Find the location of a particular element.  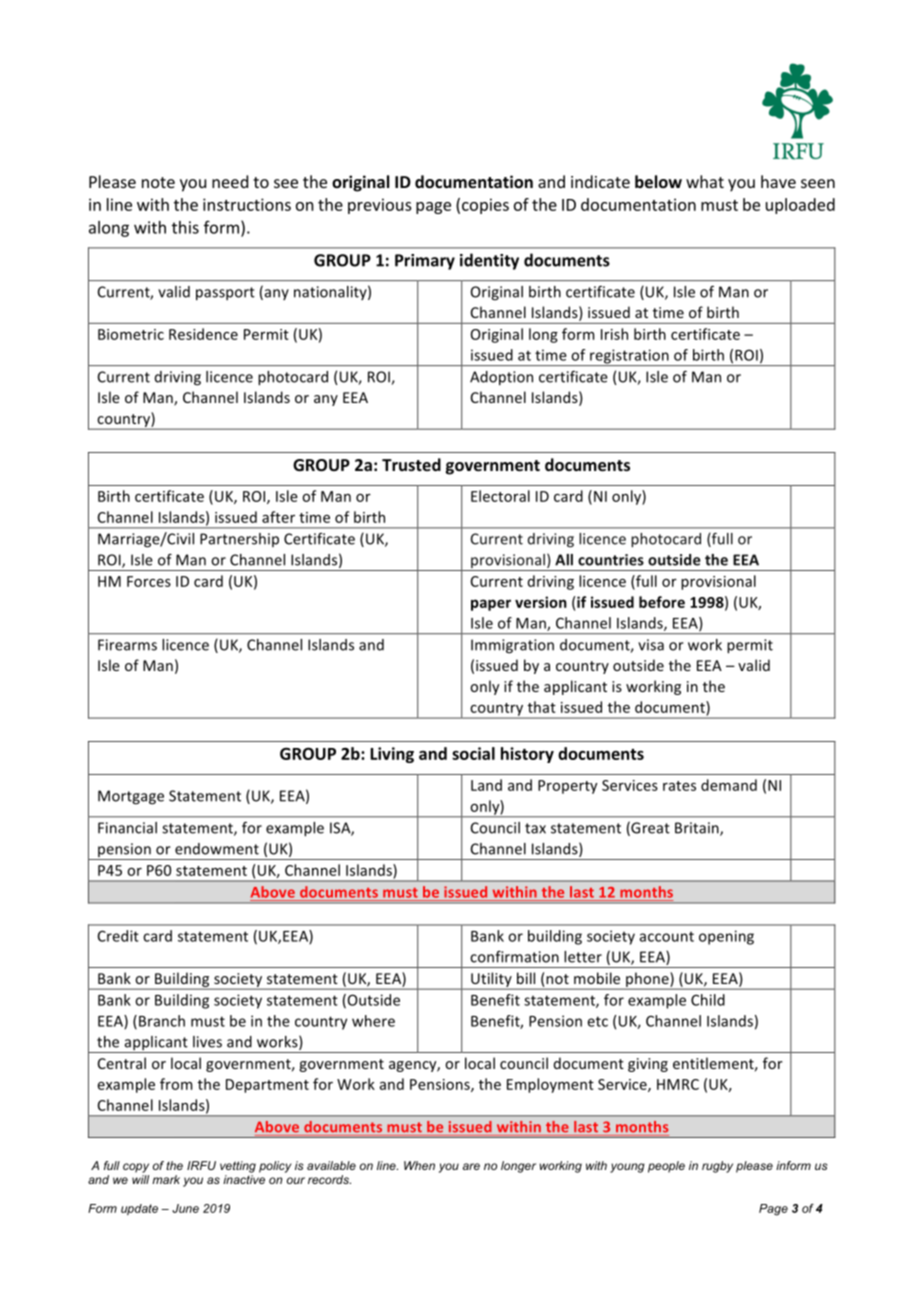

that is located at coordinates (541, 707).
